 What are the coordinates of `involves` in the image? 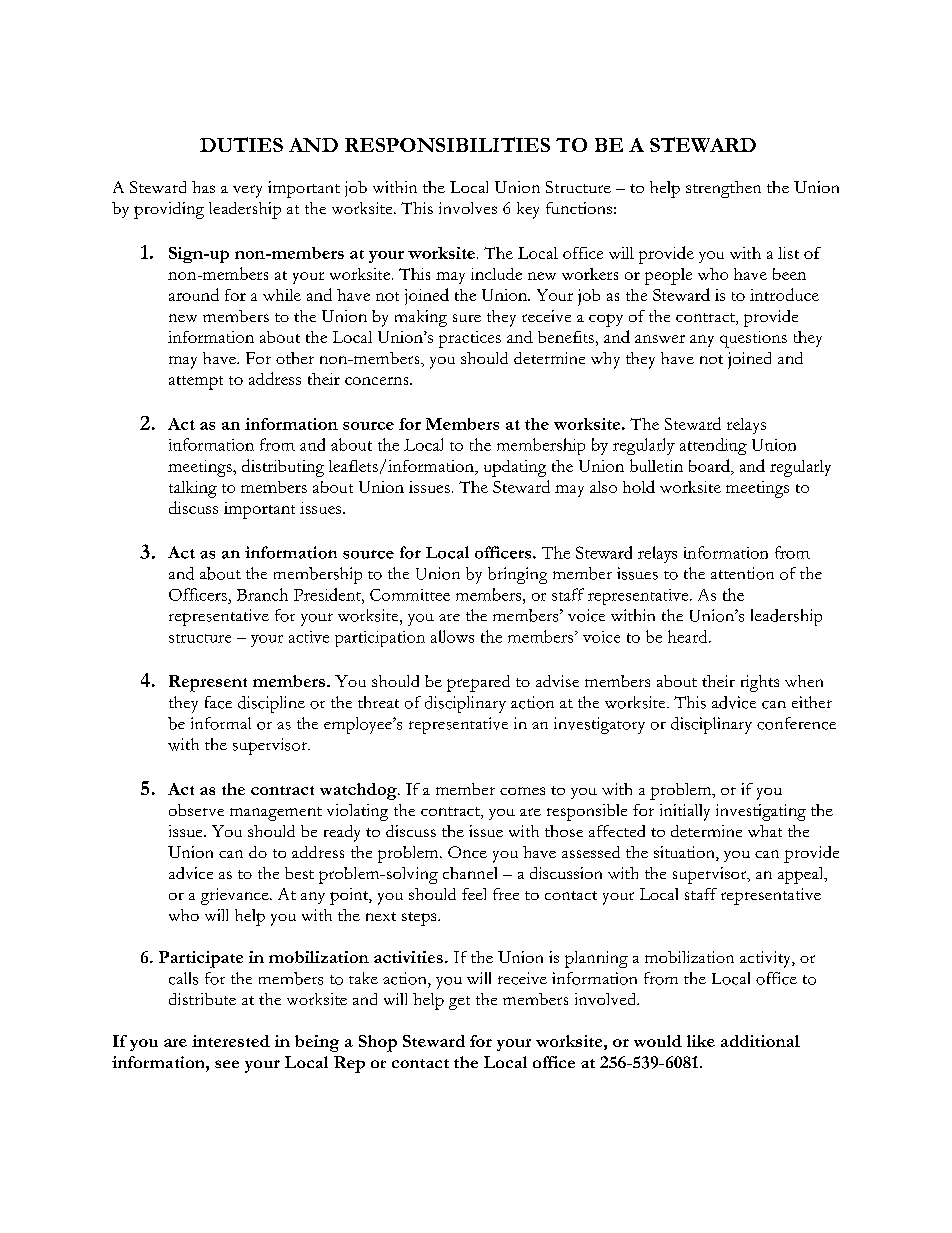 It's located at (468, 208).
